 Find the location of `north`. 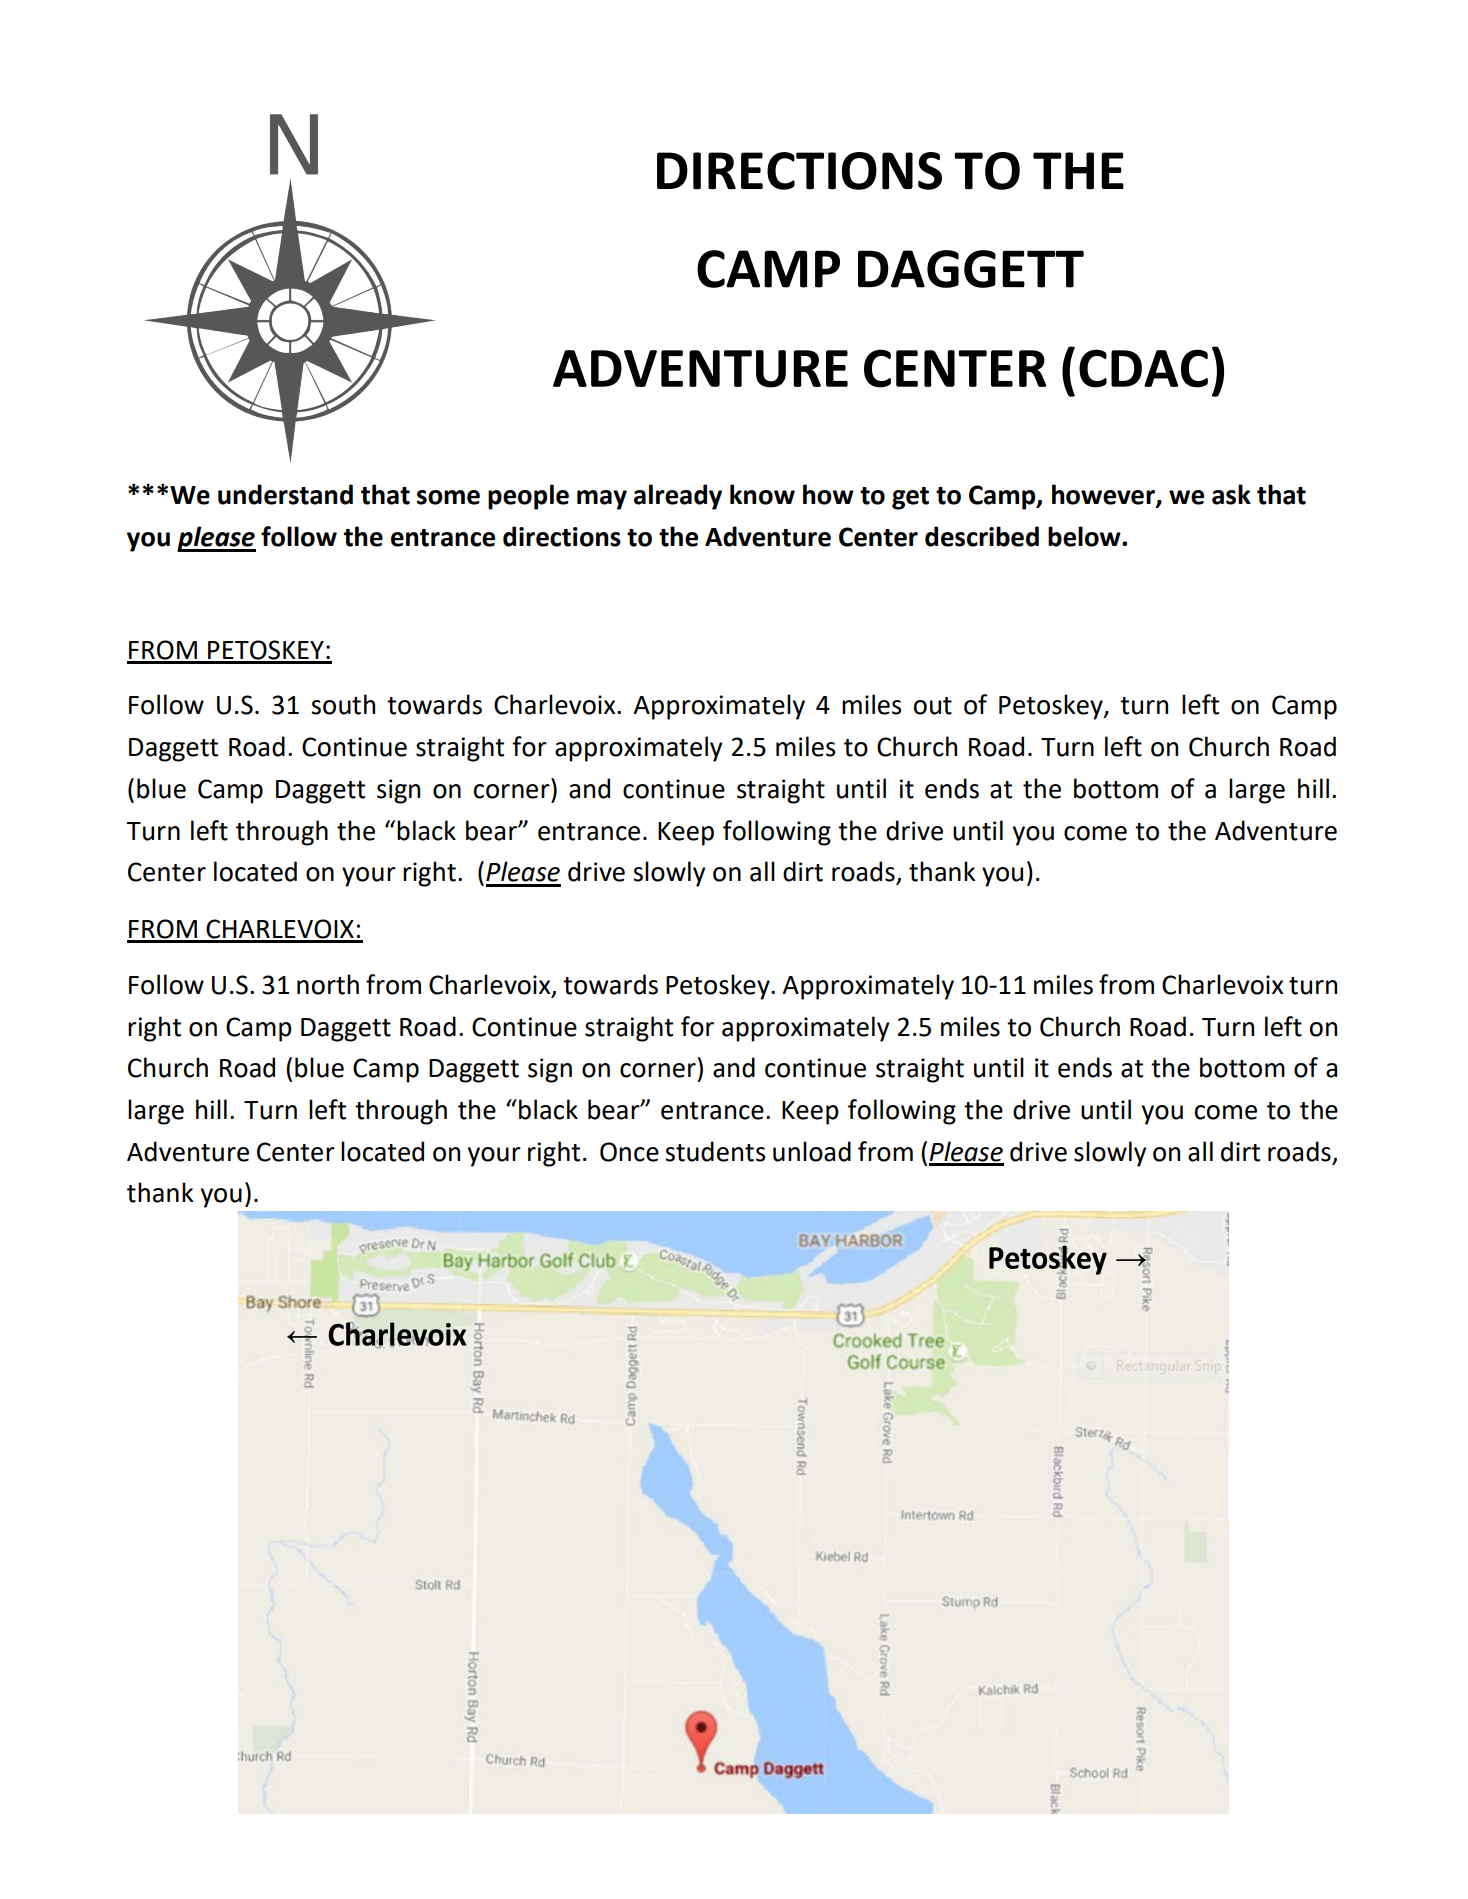

north is located at coordinates (328, 984).
